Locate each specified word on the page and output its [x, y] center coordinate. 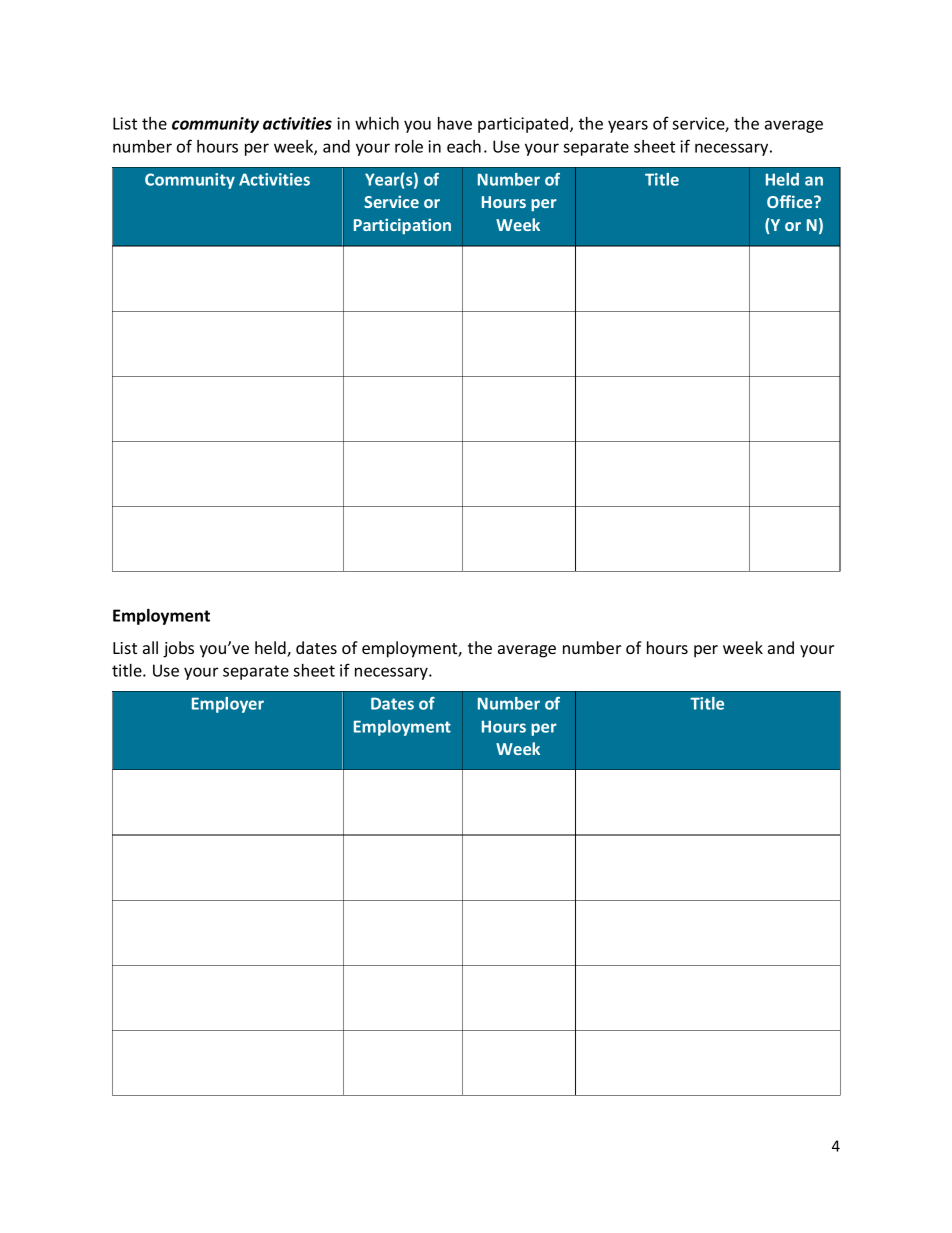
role [409, 146]
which [377, 123]
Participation [402, 226]
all [150, 647]
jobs [178, 649]
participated [523, 125]
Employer [228, 705]
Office [791, 201]
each [464, 146]
